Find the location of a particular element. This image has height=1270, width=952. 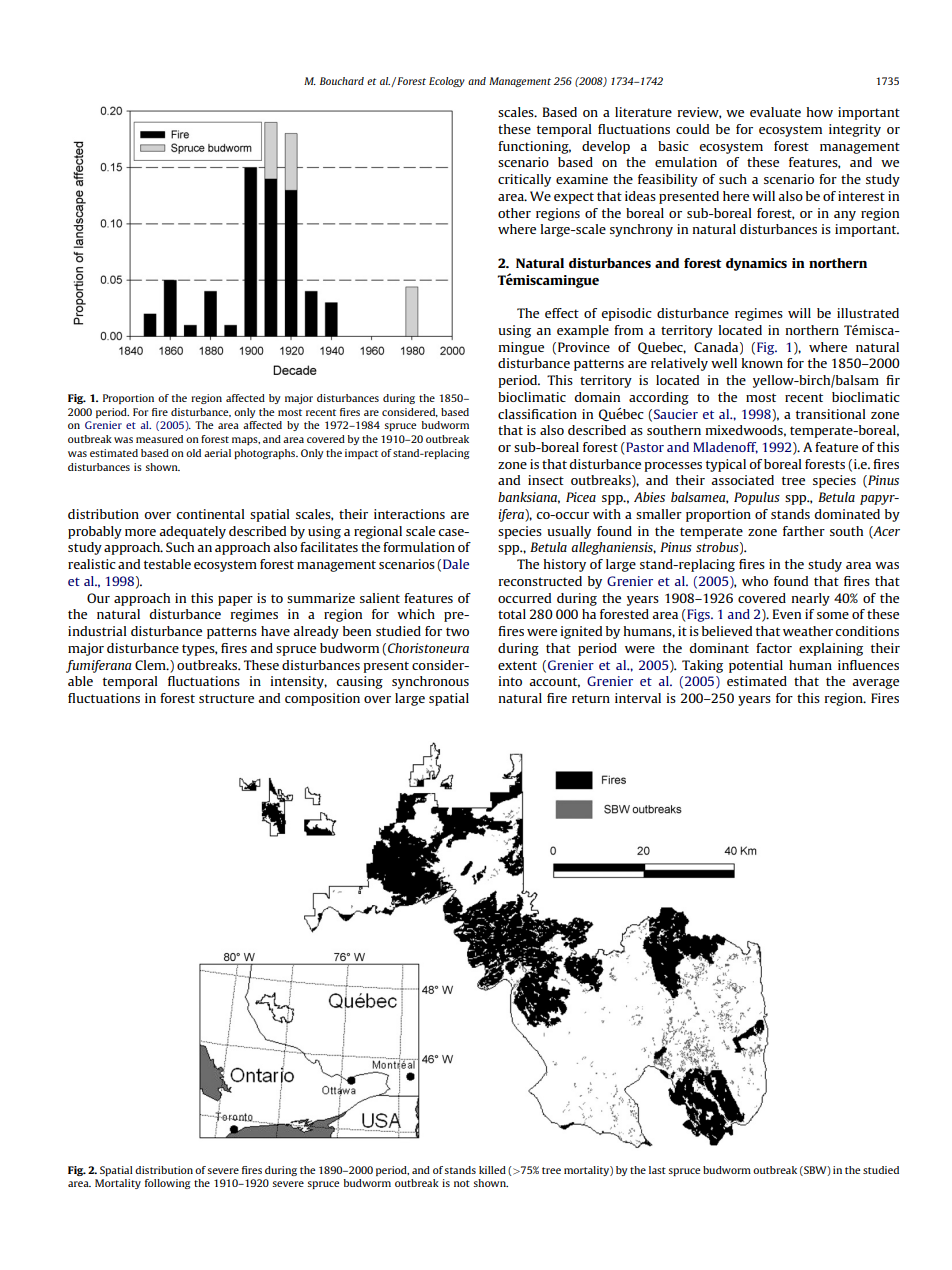

known is located at coordinates (762, 363).
